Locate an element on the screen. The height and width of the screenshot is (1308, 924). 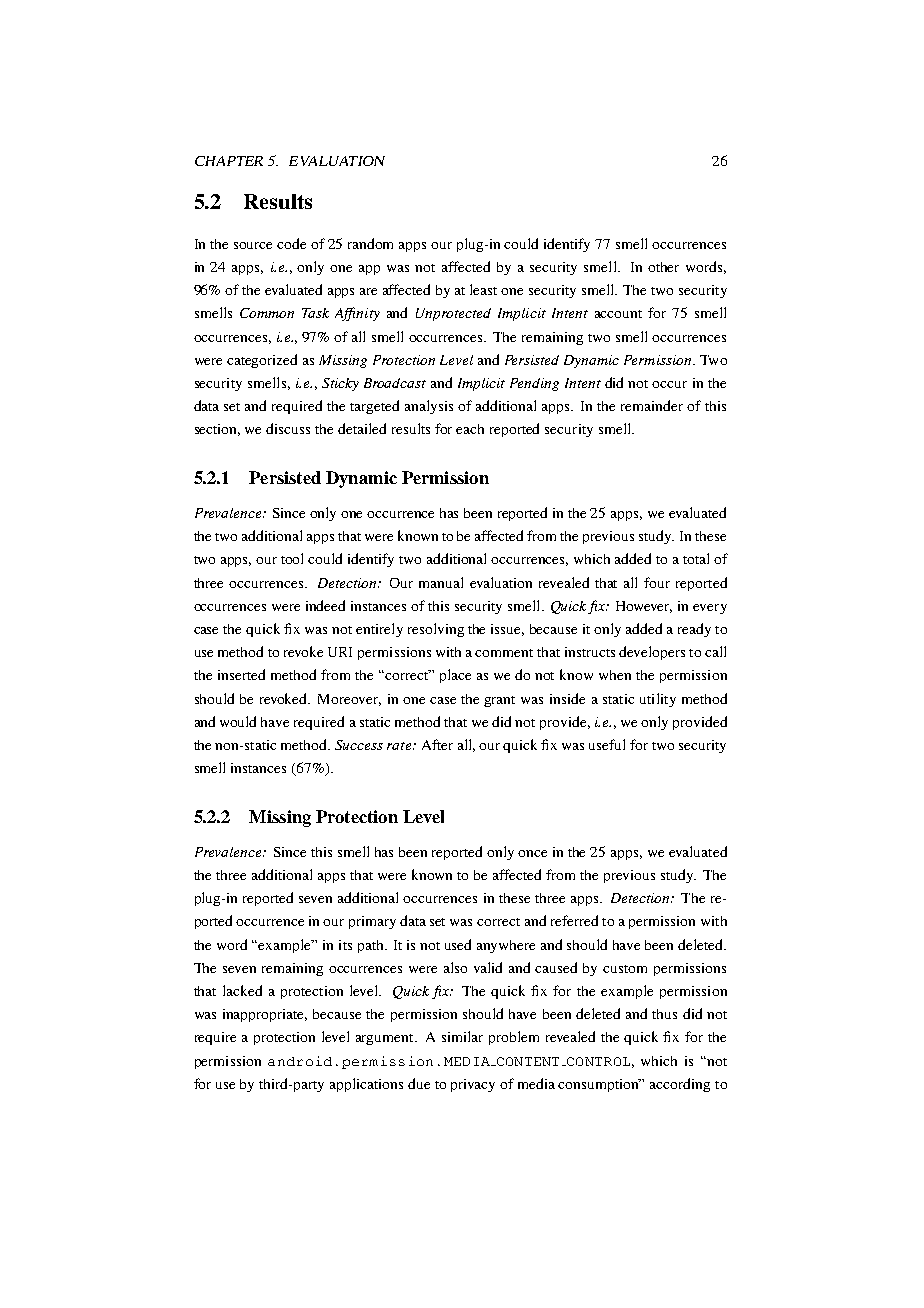
useful is located at coordinates (607, 744).
